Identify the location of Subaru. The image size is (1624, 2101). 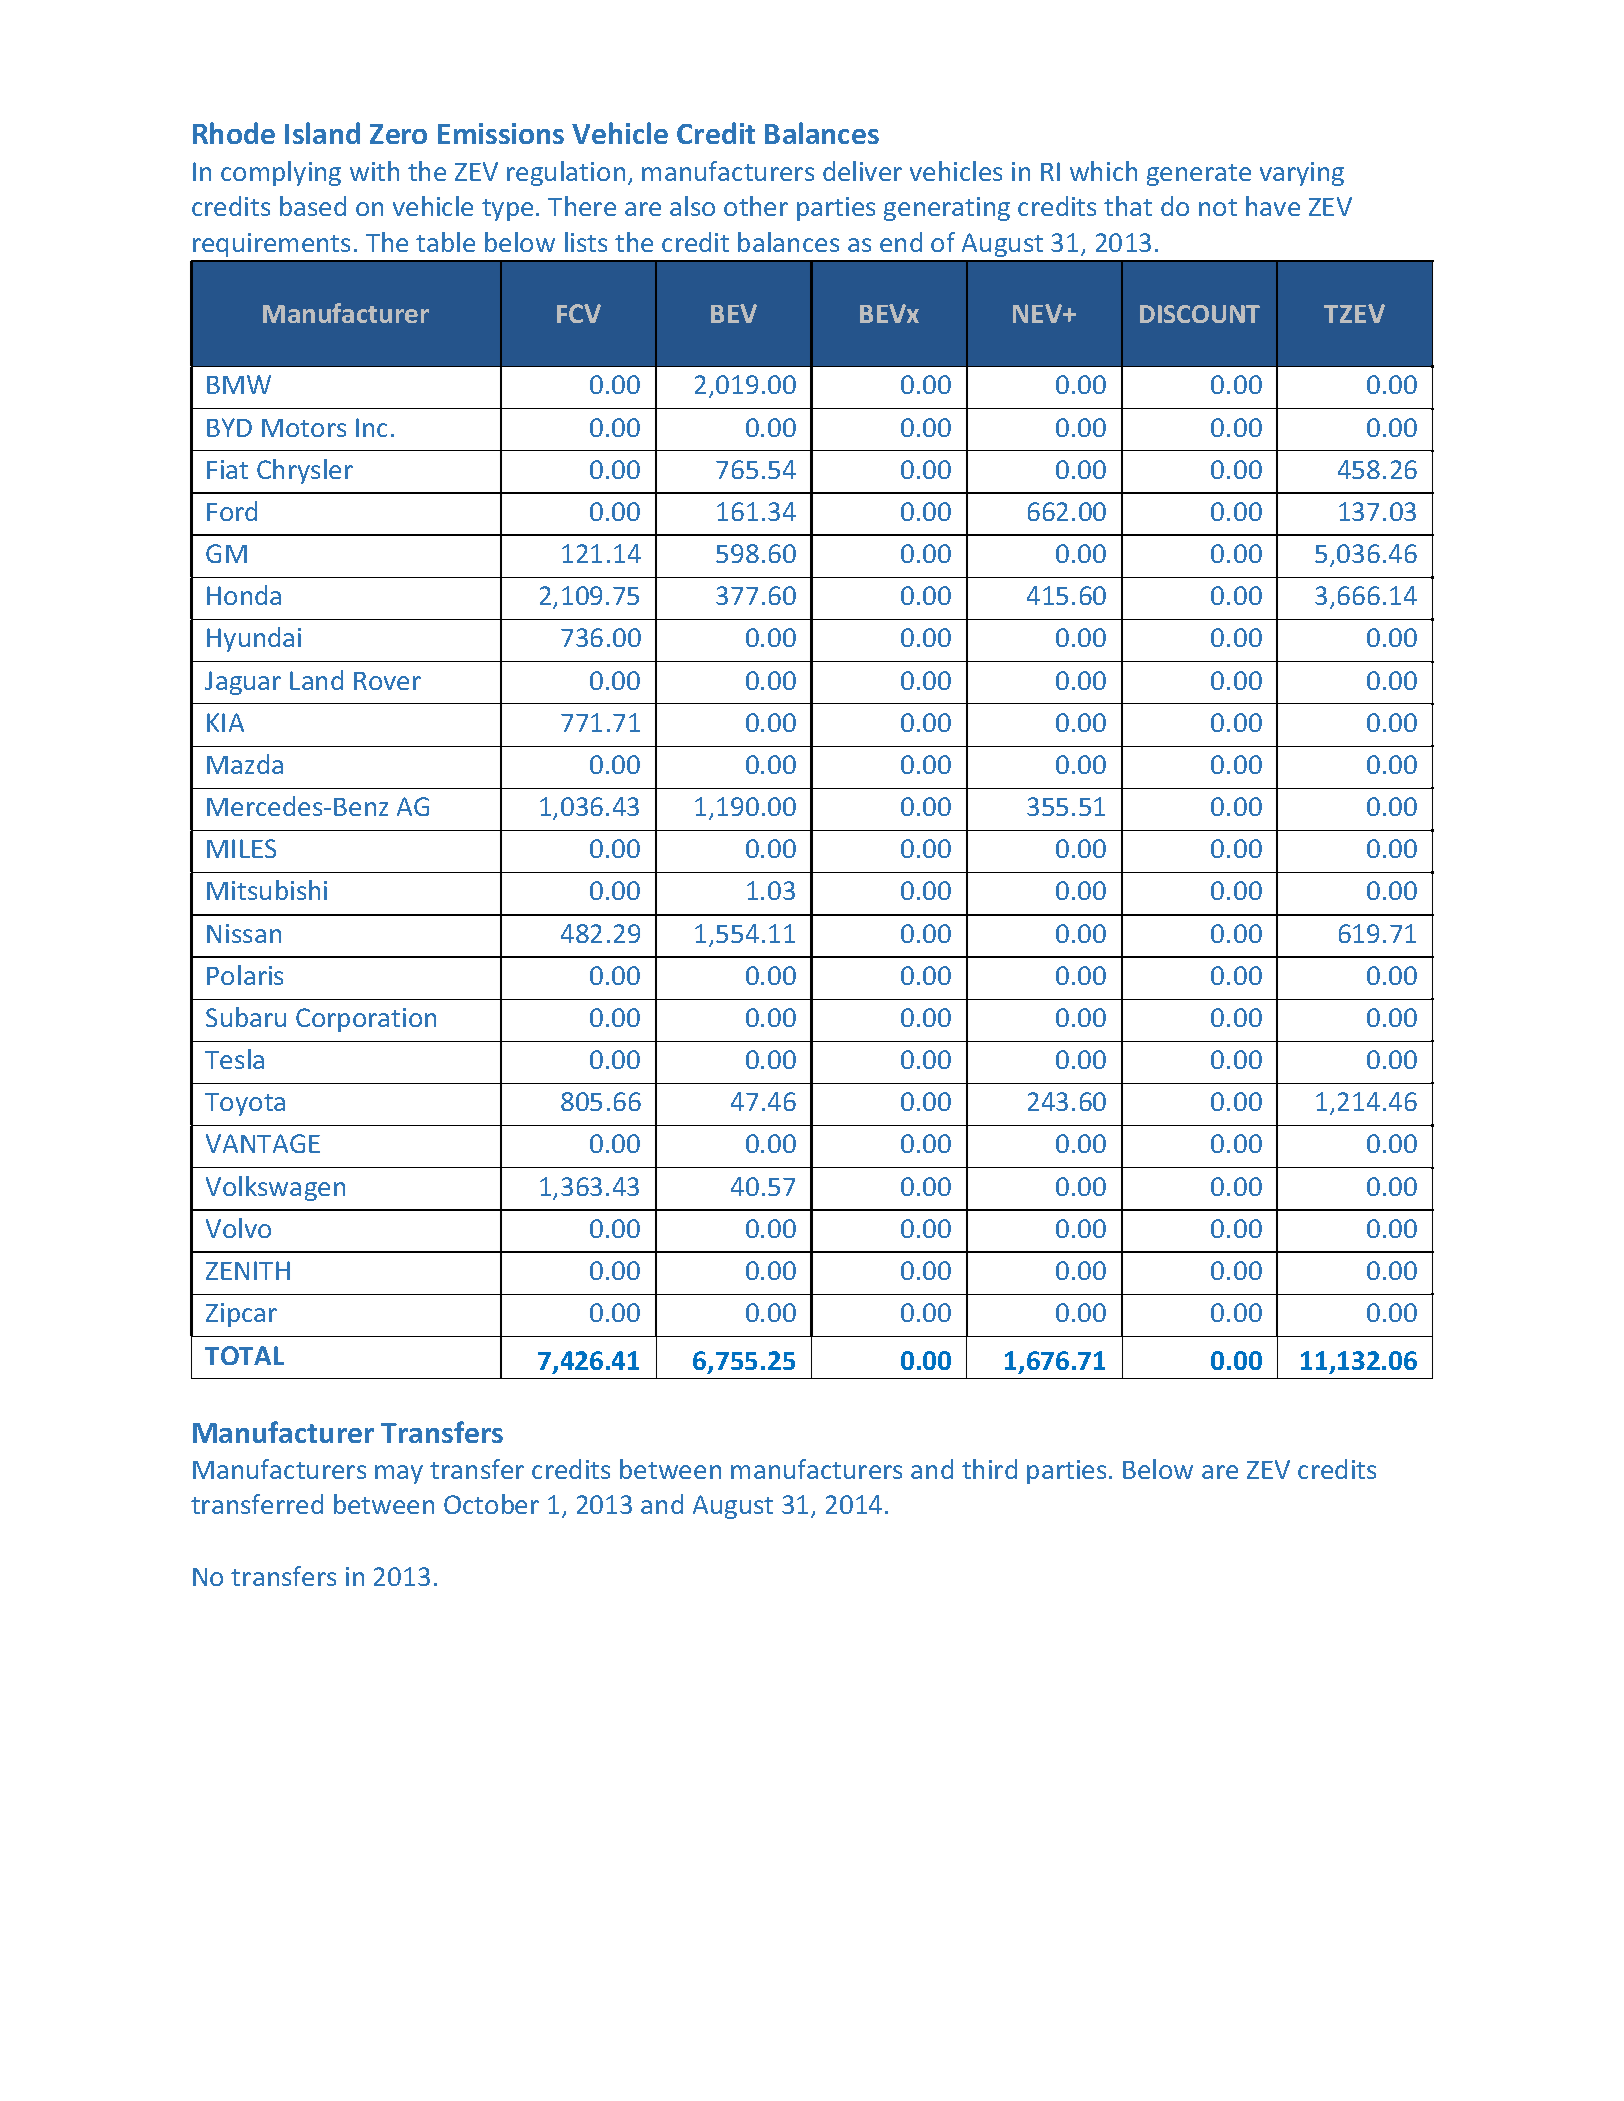
(246, 1017).
